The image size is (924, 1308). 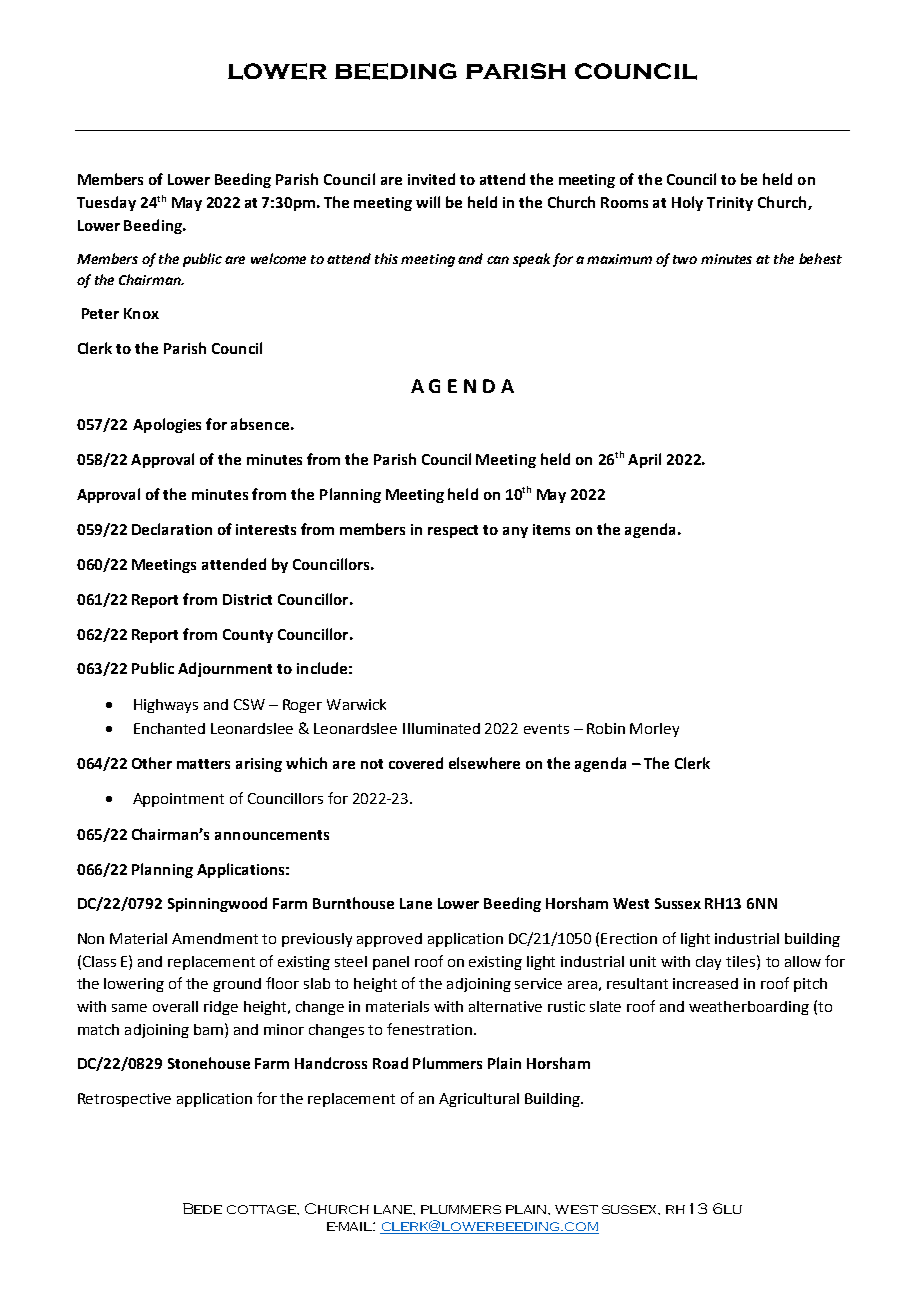 What do you see at coordinates (644, 460) in the screenshot?
I see `April` at bounding box center [644, 460].
